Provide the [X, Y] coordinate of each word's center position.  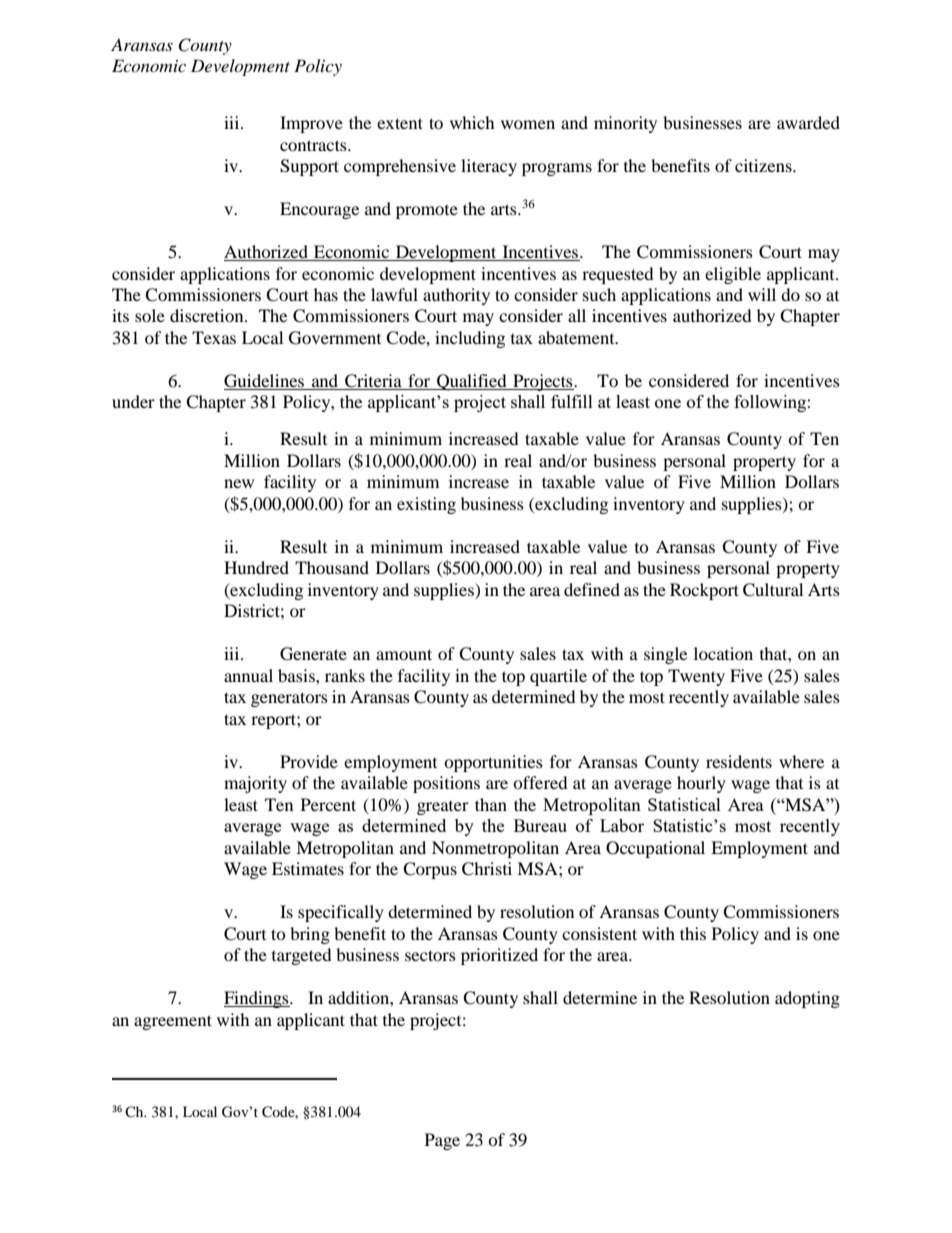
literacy [489, 167]
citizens [764, 165]
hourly [701, 784]
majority [255, 784]
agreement [173, 1022]
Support [309, 167]
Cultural [773, 590]
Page [442, 1141]
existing [426, 505]
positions [446, 784]
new [239, 483]
